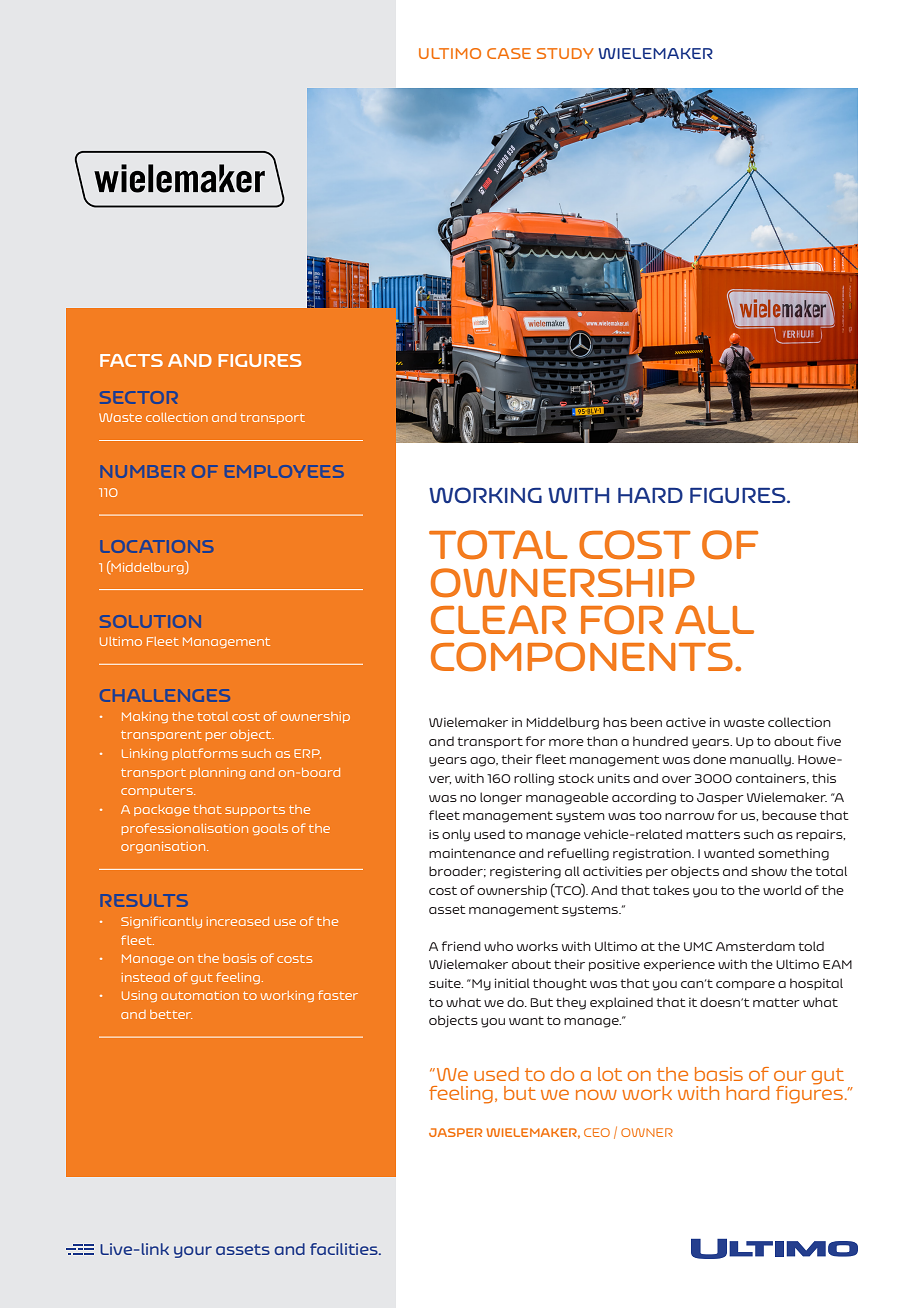 The image size is (924, 1308). Describe the element at coordinates (498, 619) in the screenshot. I see `CLEAR` at that location.
